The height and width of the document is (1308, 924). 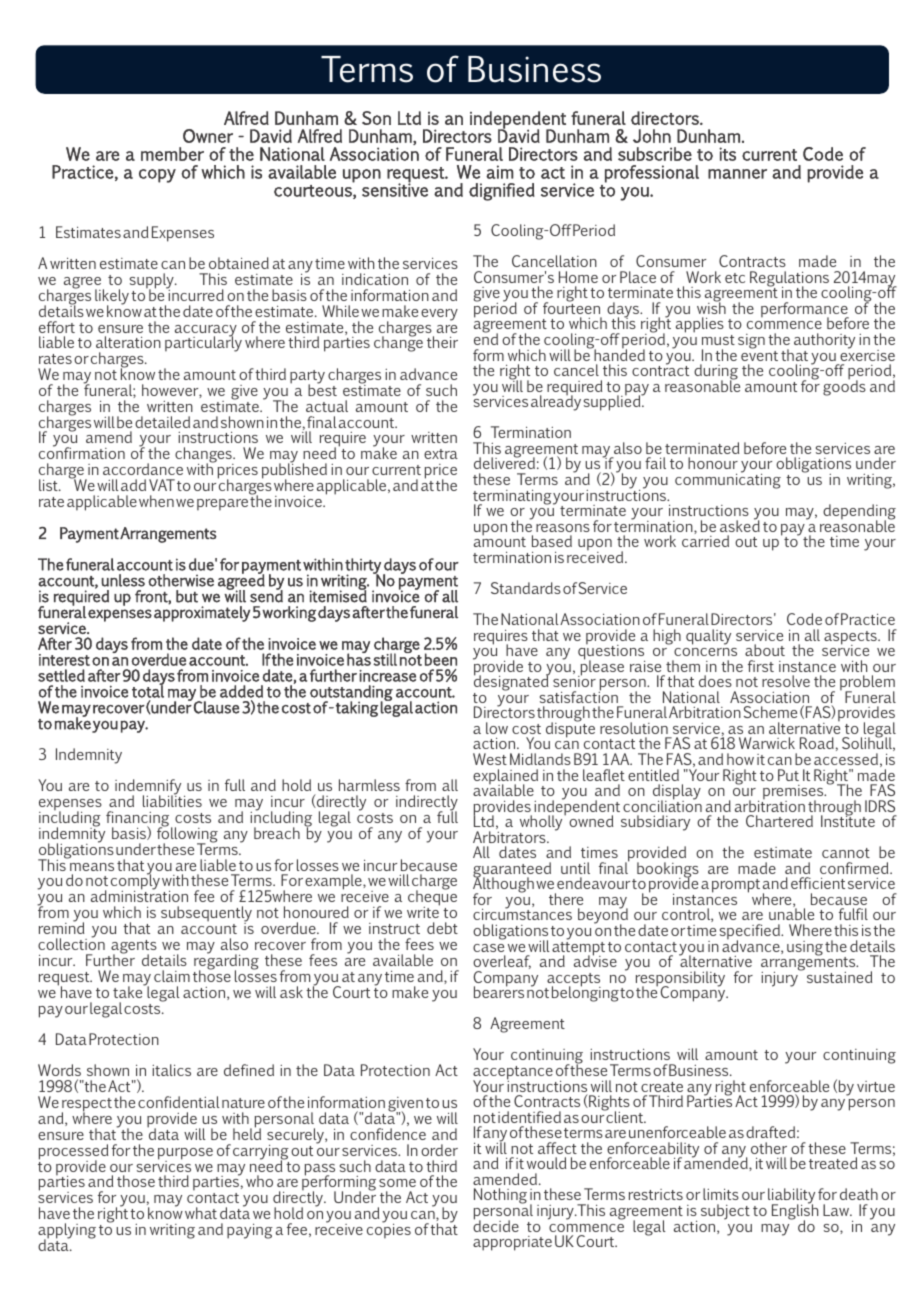 I want to click on Nothing, so click(x=500, y=1196).
